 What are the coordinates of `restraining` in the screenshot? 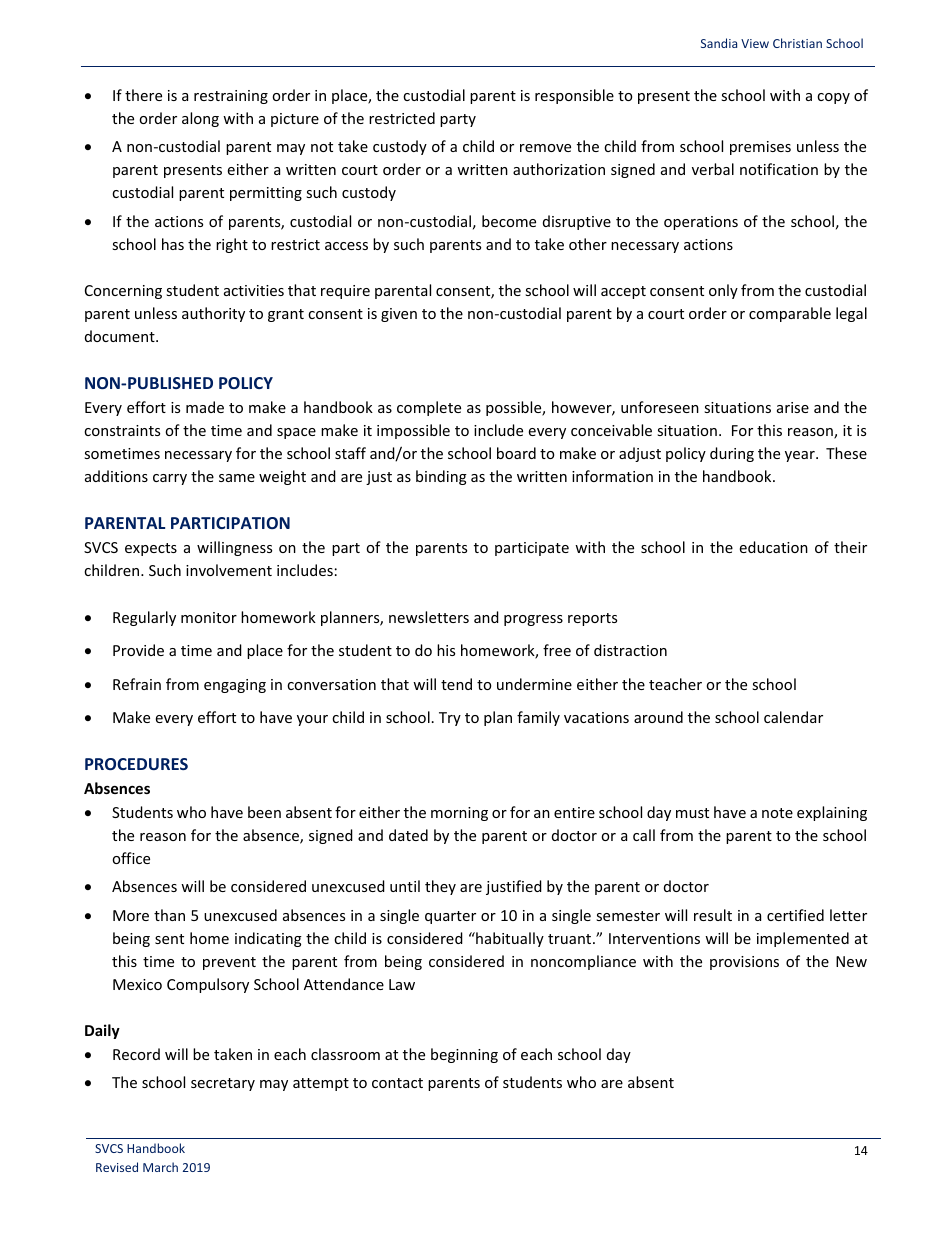 It's located at (231, 97).
